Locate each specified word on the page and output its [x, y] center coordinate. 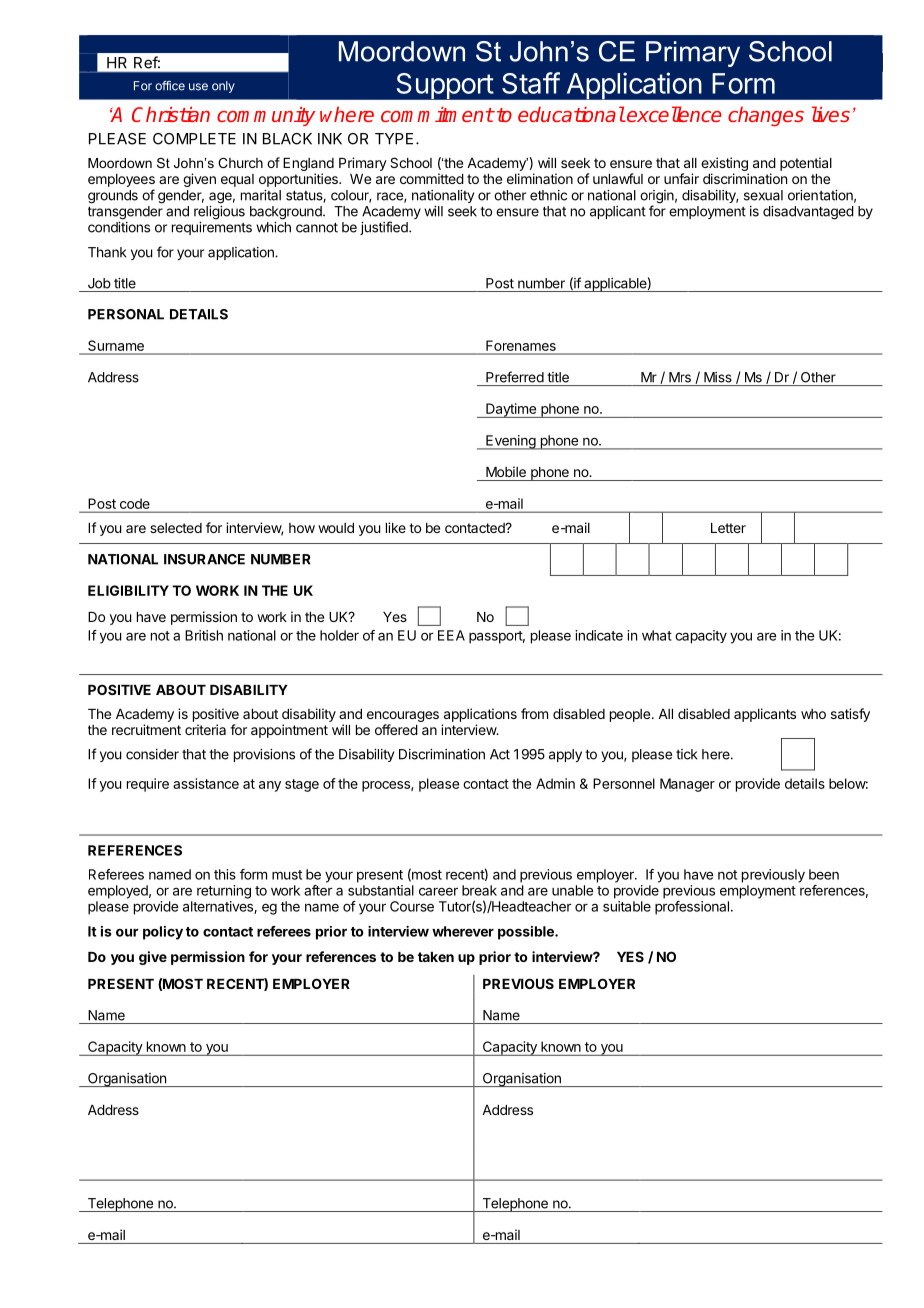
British [204, 635]
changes [766, 116]
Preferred [515, 377]
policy [163, 933]
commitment [437, 114]
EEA [451, 635]
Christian [171, 114]
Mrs [680, 377]
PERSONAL [126, 314]
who [813, 714]
